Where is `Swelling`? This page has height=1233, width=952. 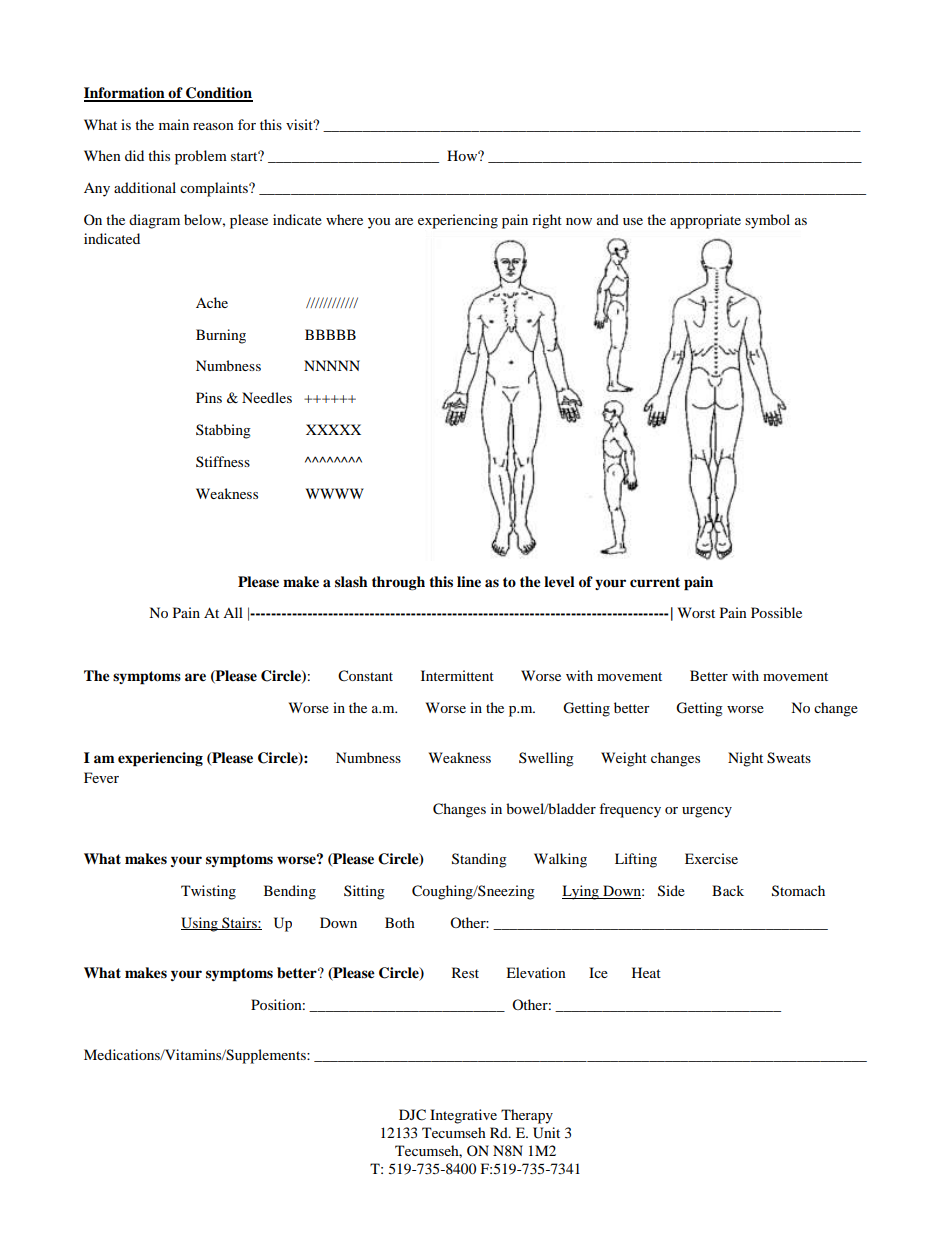 Swelling is located at coordinates (546, 759).
